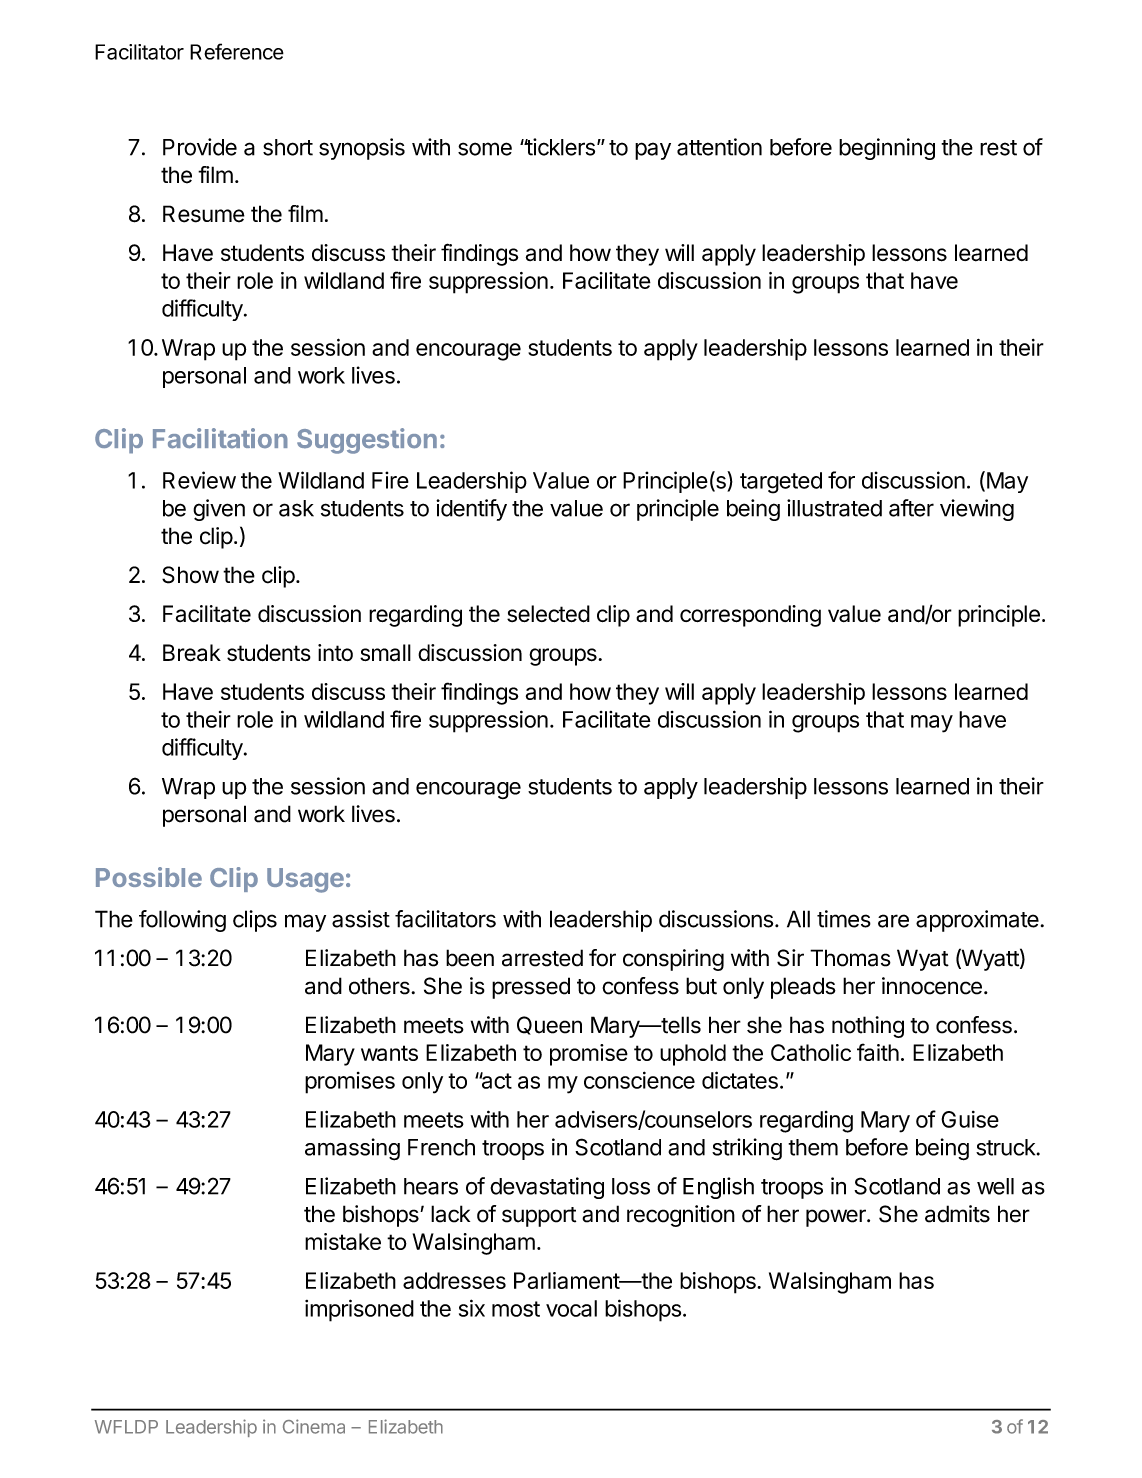  I want to click on are, so click(893, 921).
